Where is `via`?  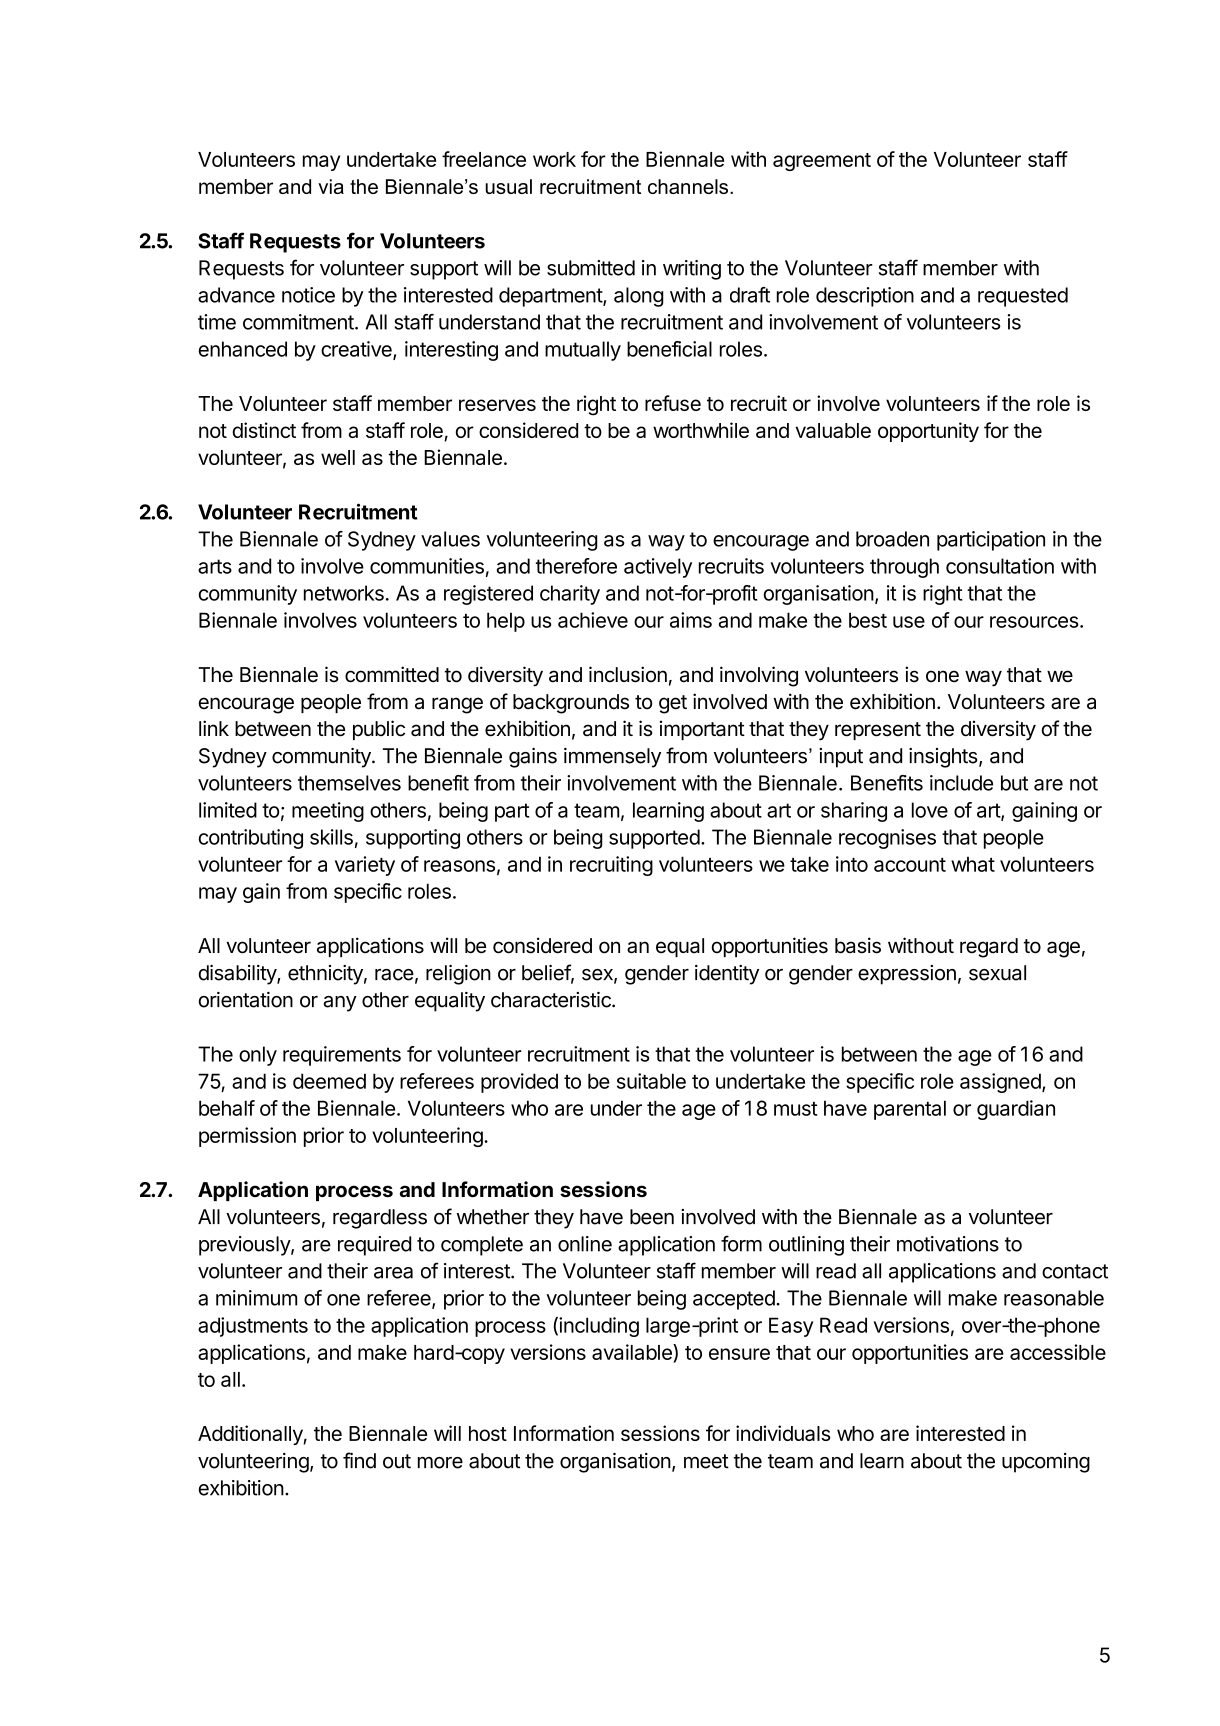 via is located at coordinates (331, 186).
